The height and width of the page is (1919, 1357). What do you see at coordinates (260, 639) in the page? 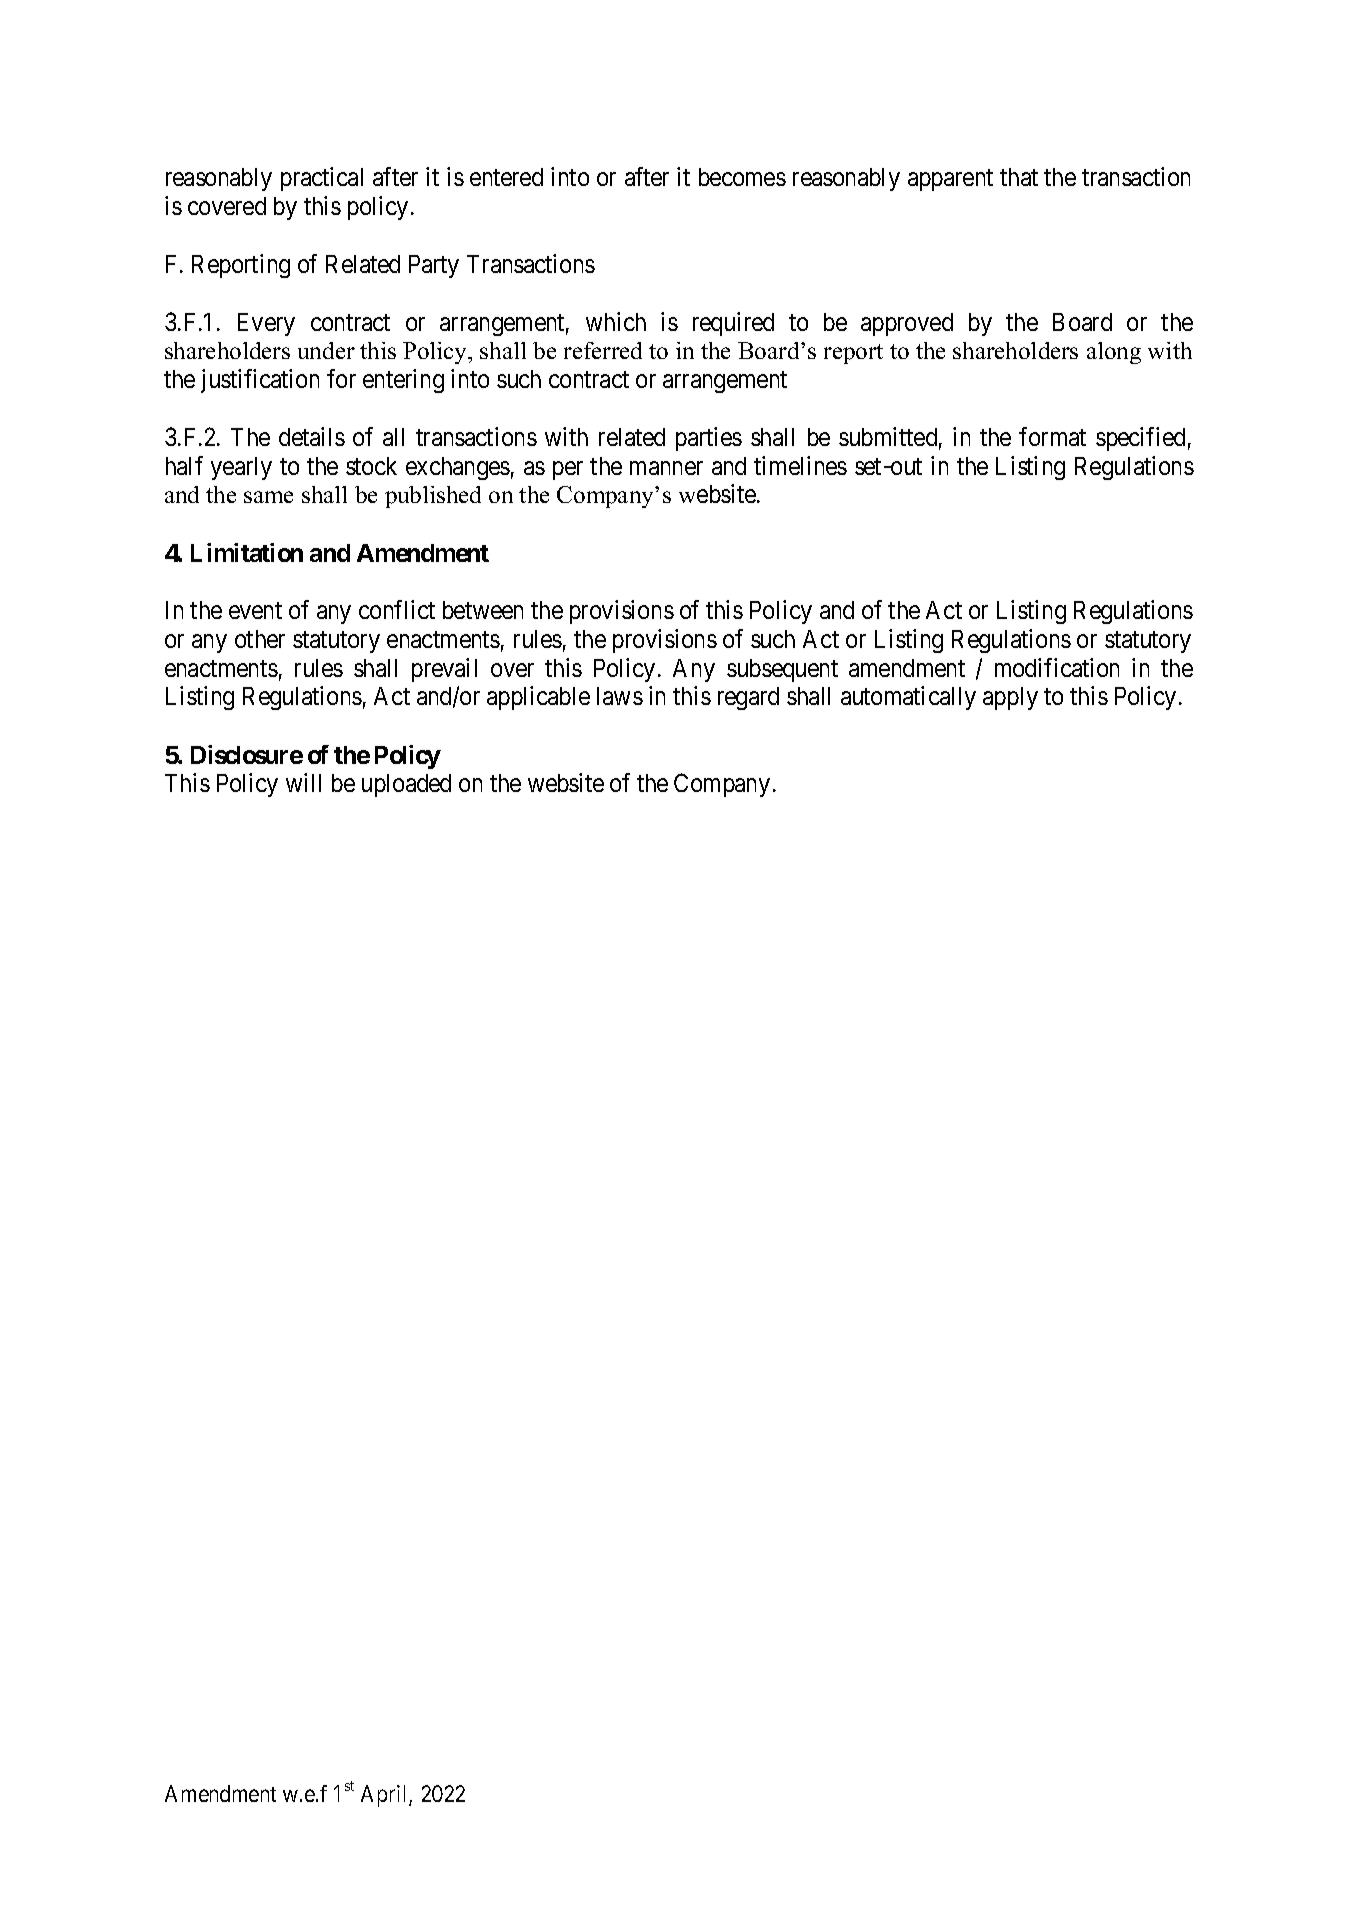
I see `other` at bounding box center [260, 639].
